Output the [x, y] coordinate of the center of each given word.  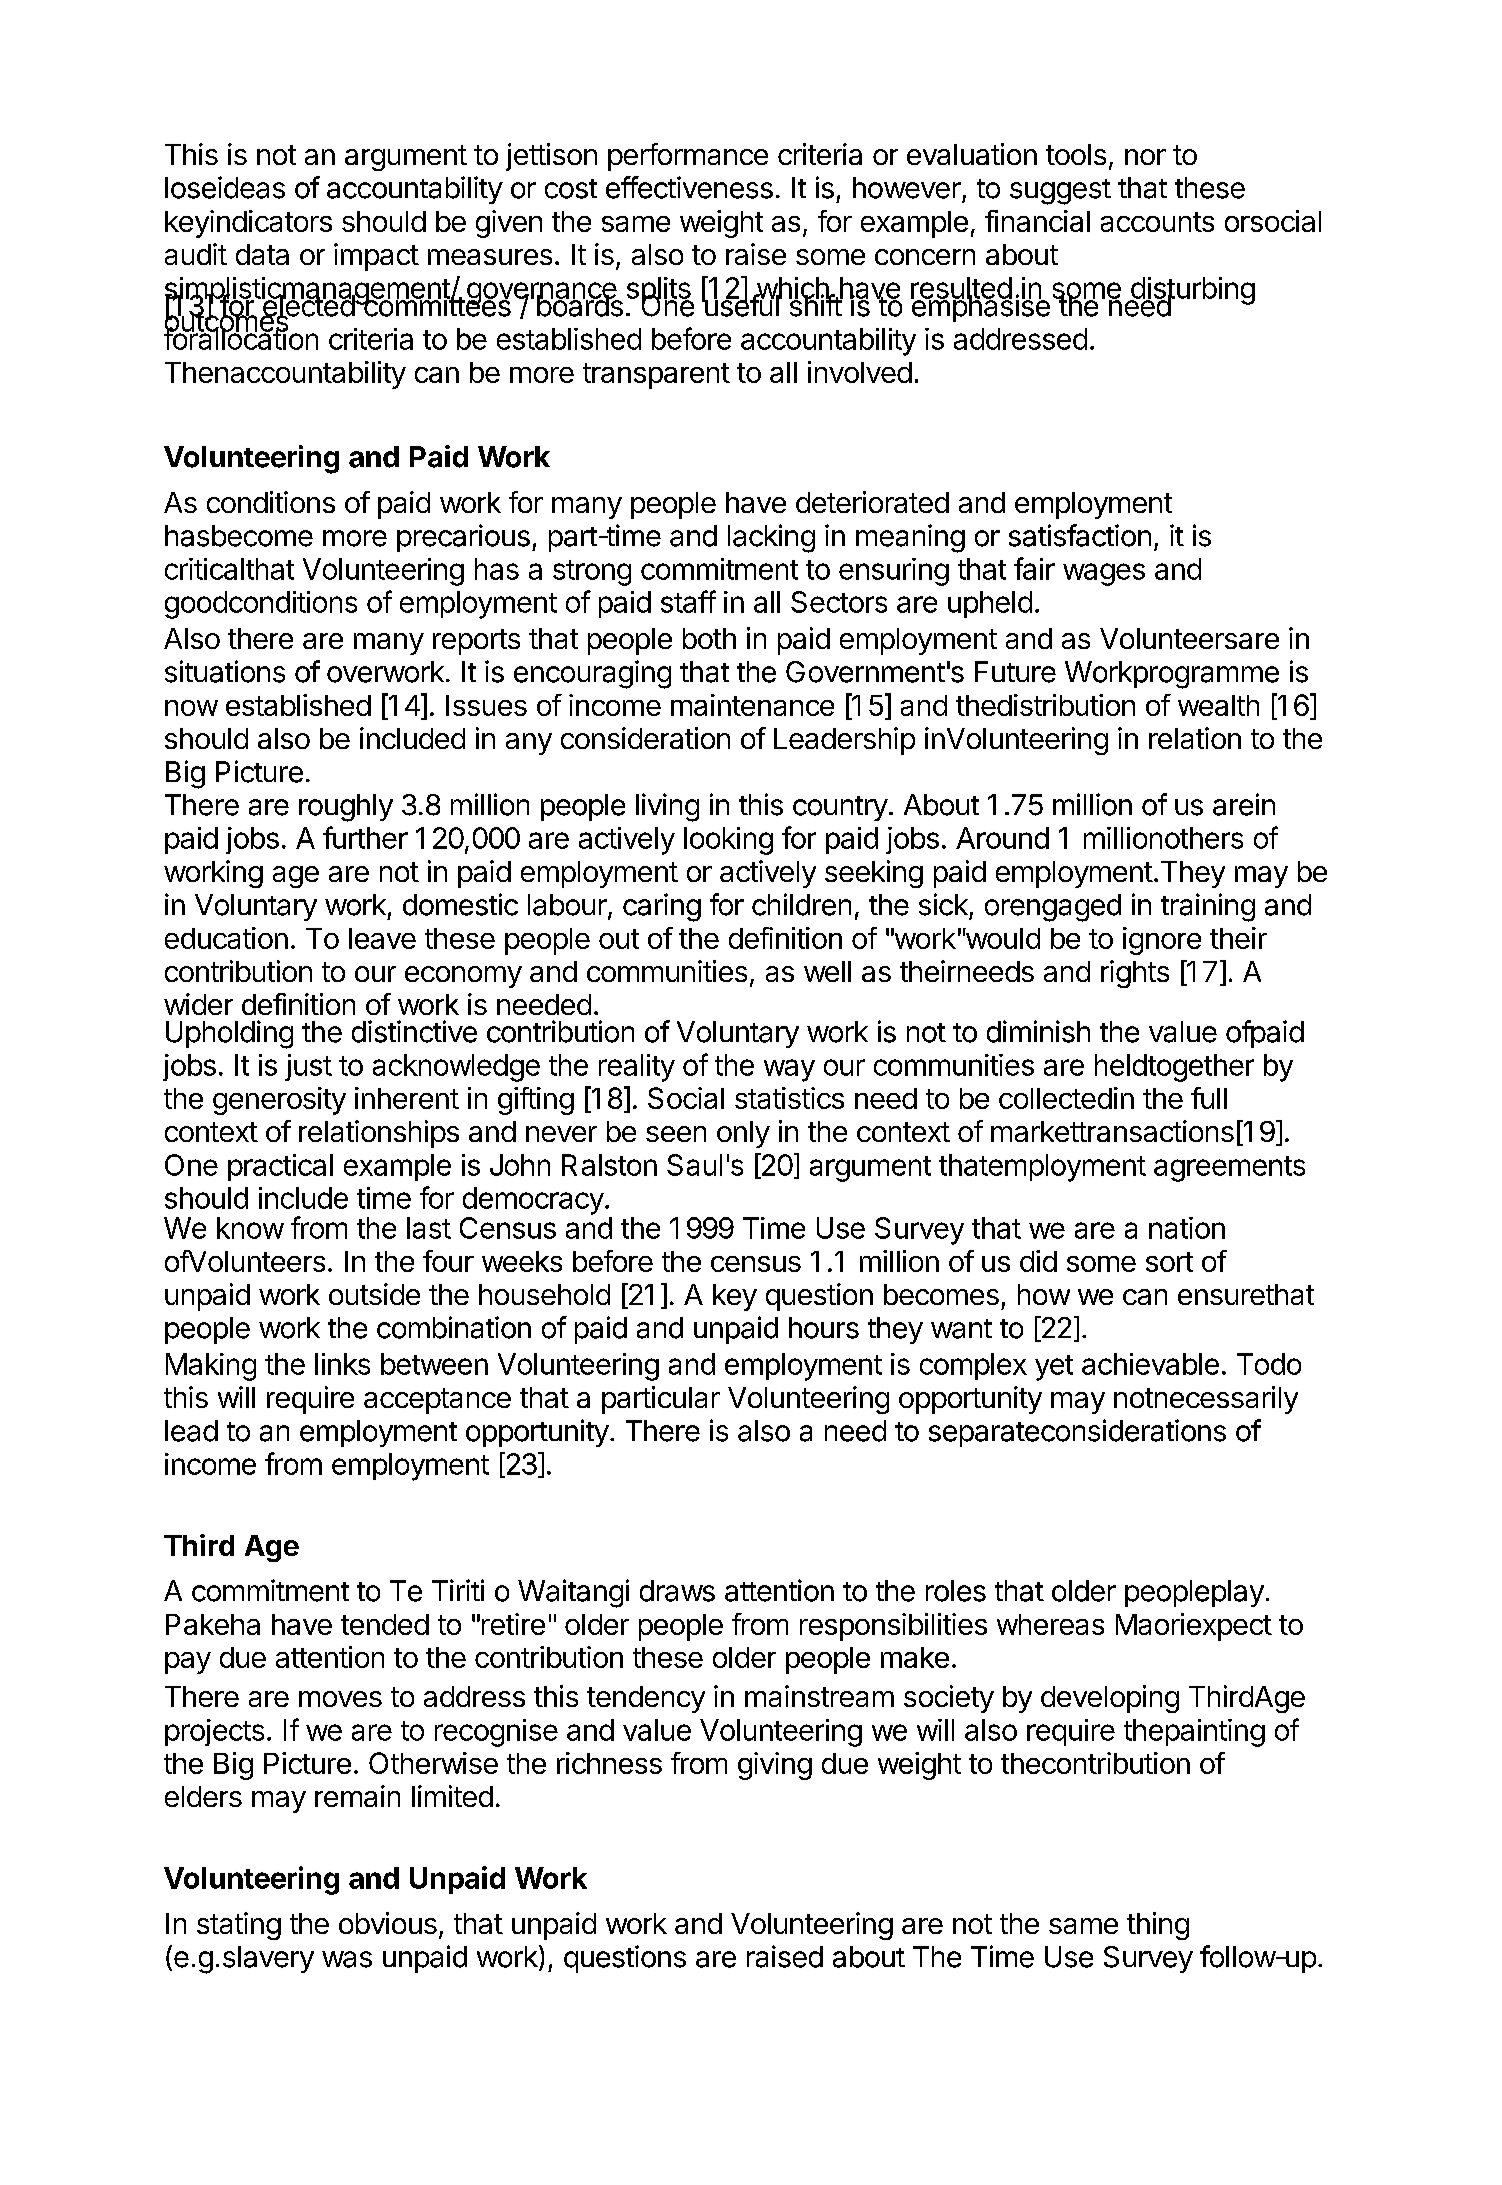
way [789, 1070]
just [308, 1067]
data [262, 254]
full [1209, 1098]
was [347, 1959]
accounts [1157, 222]
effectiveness [689, 187]
